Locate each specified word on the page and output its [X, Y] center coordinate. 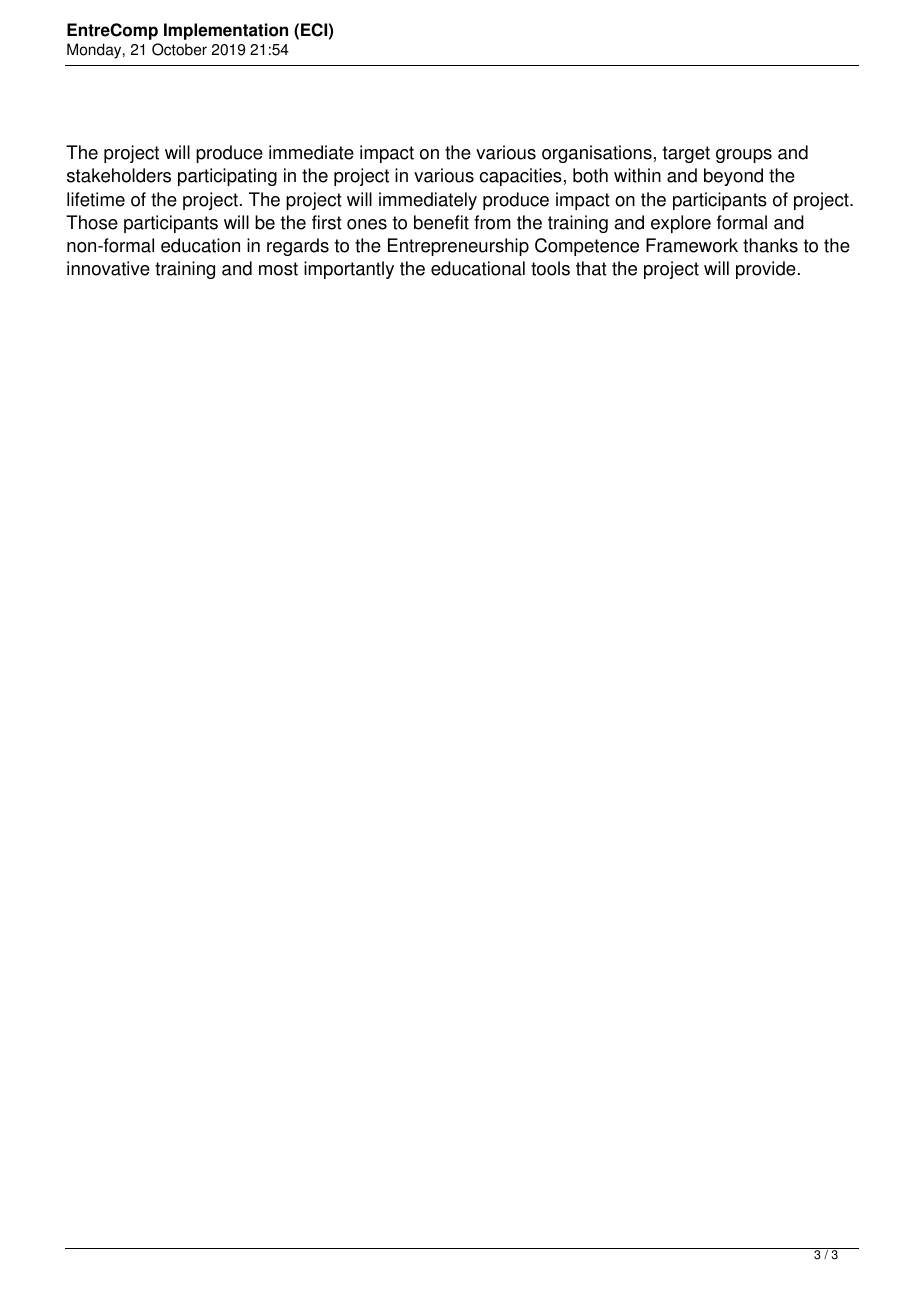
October [179, 49]
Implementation [226, 31]
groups [744, 156]
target [686, 154]
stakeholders [119, 175]
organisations [597, 154]
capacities [521, 177]
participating [227, 177]
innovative [108, 268]
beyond [733, 177]
